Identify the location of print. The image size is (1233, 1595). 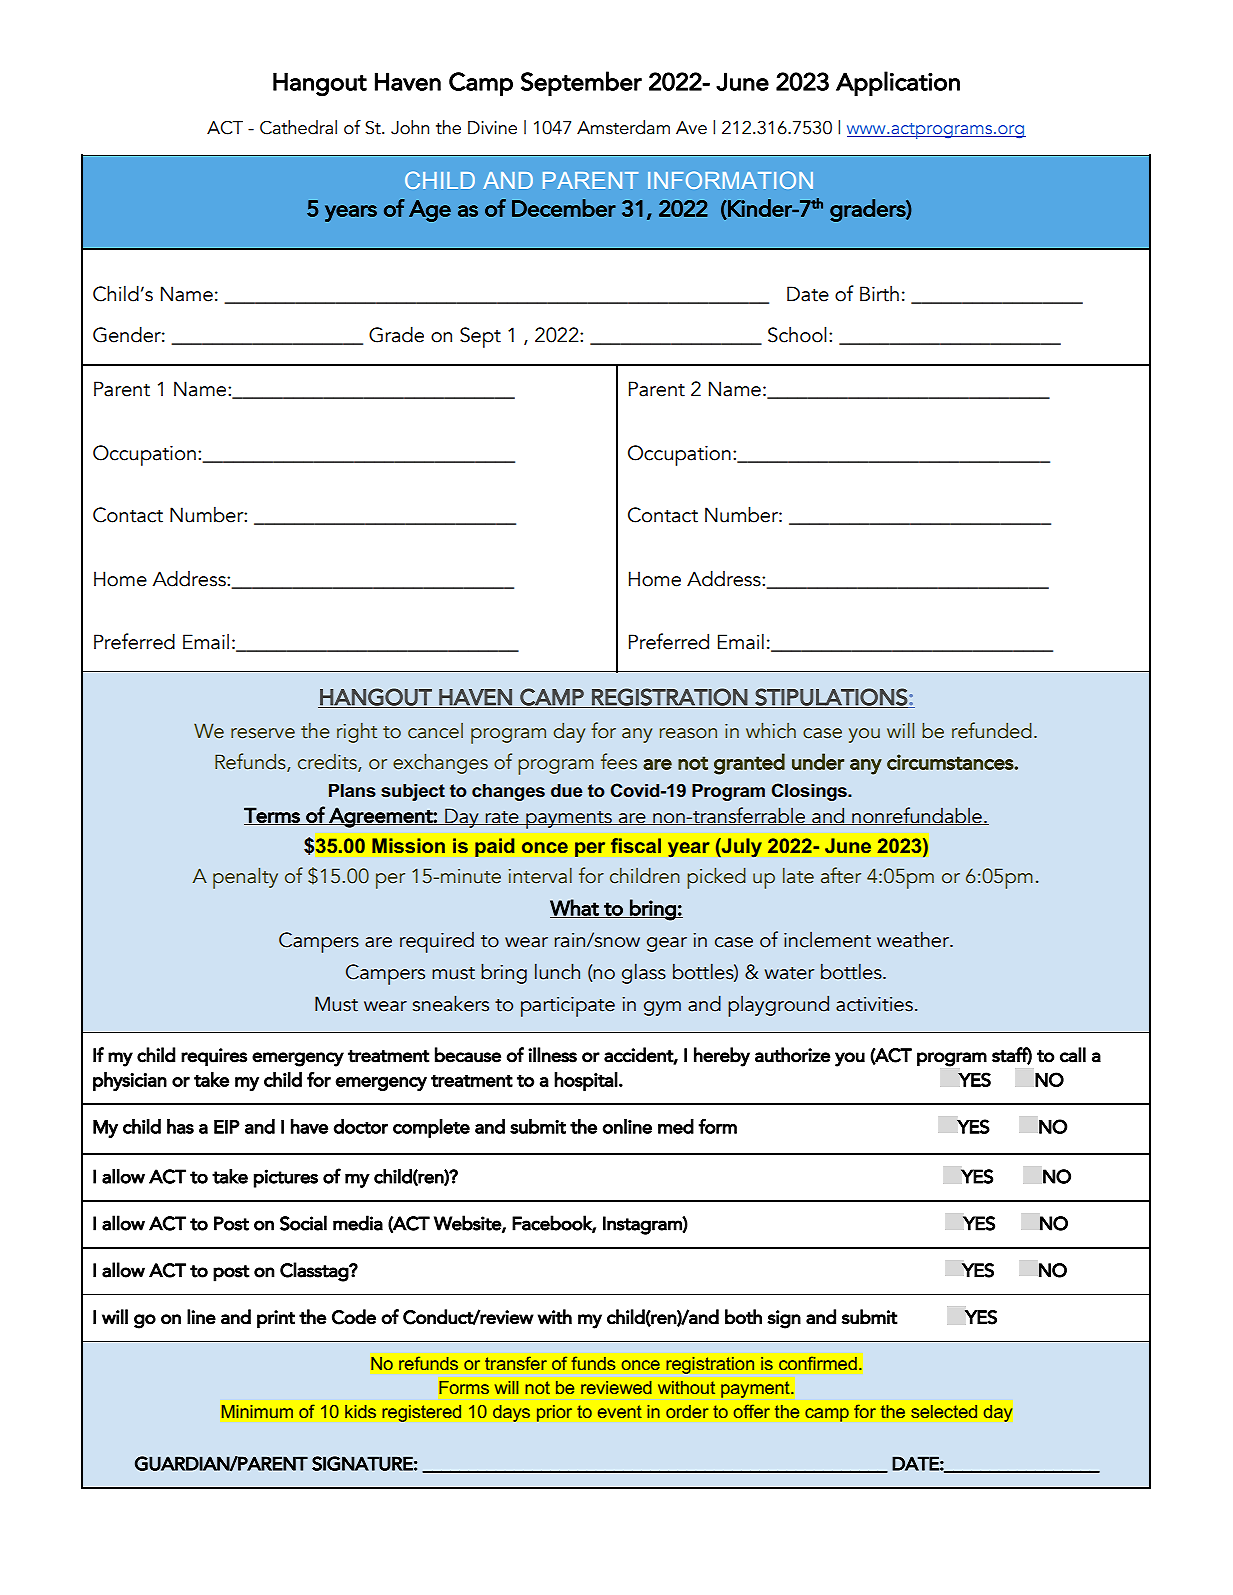
(276, 1319).
